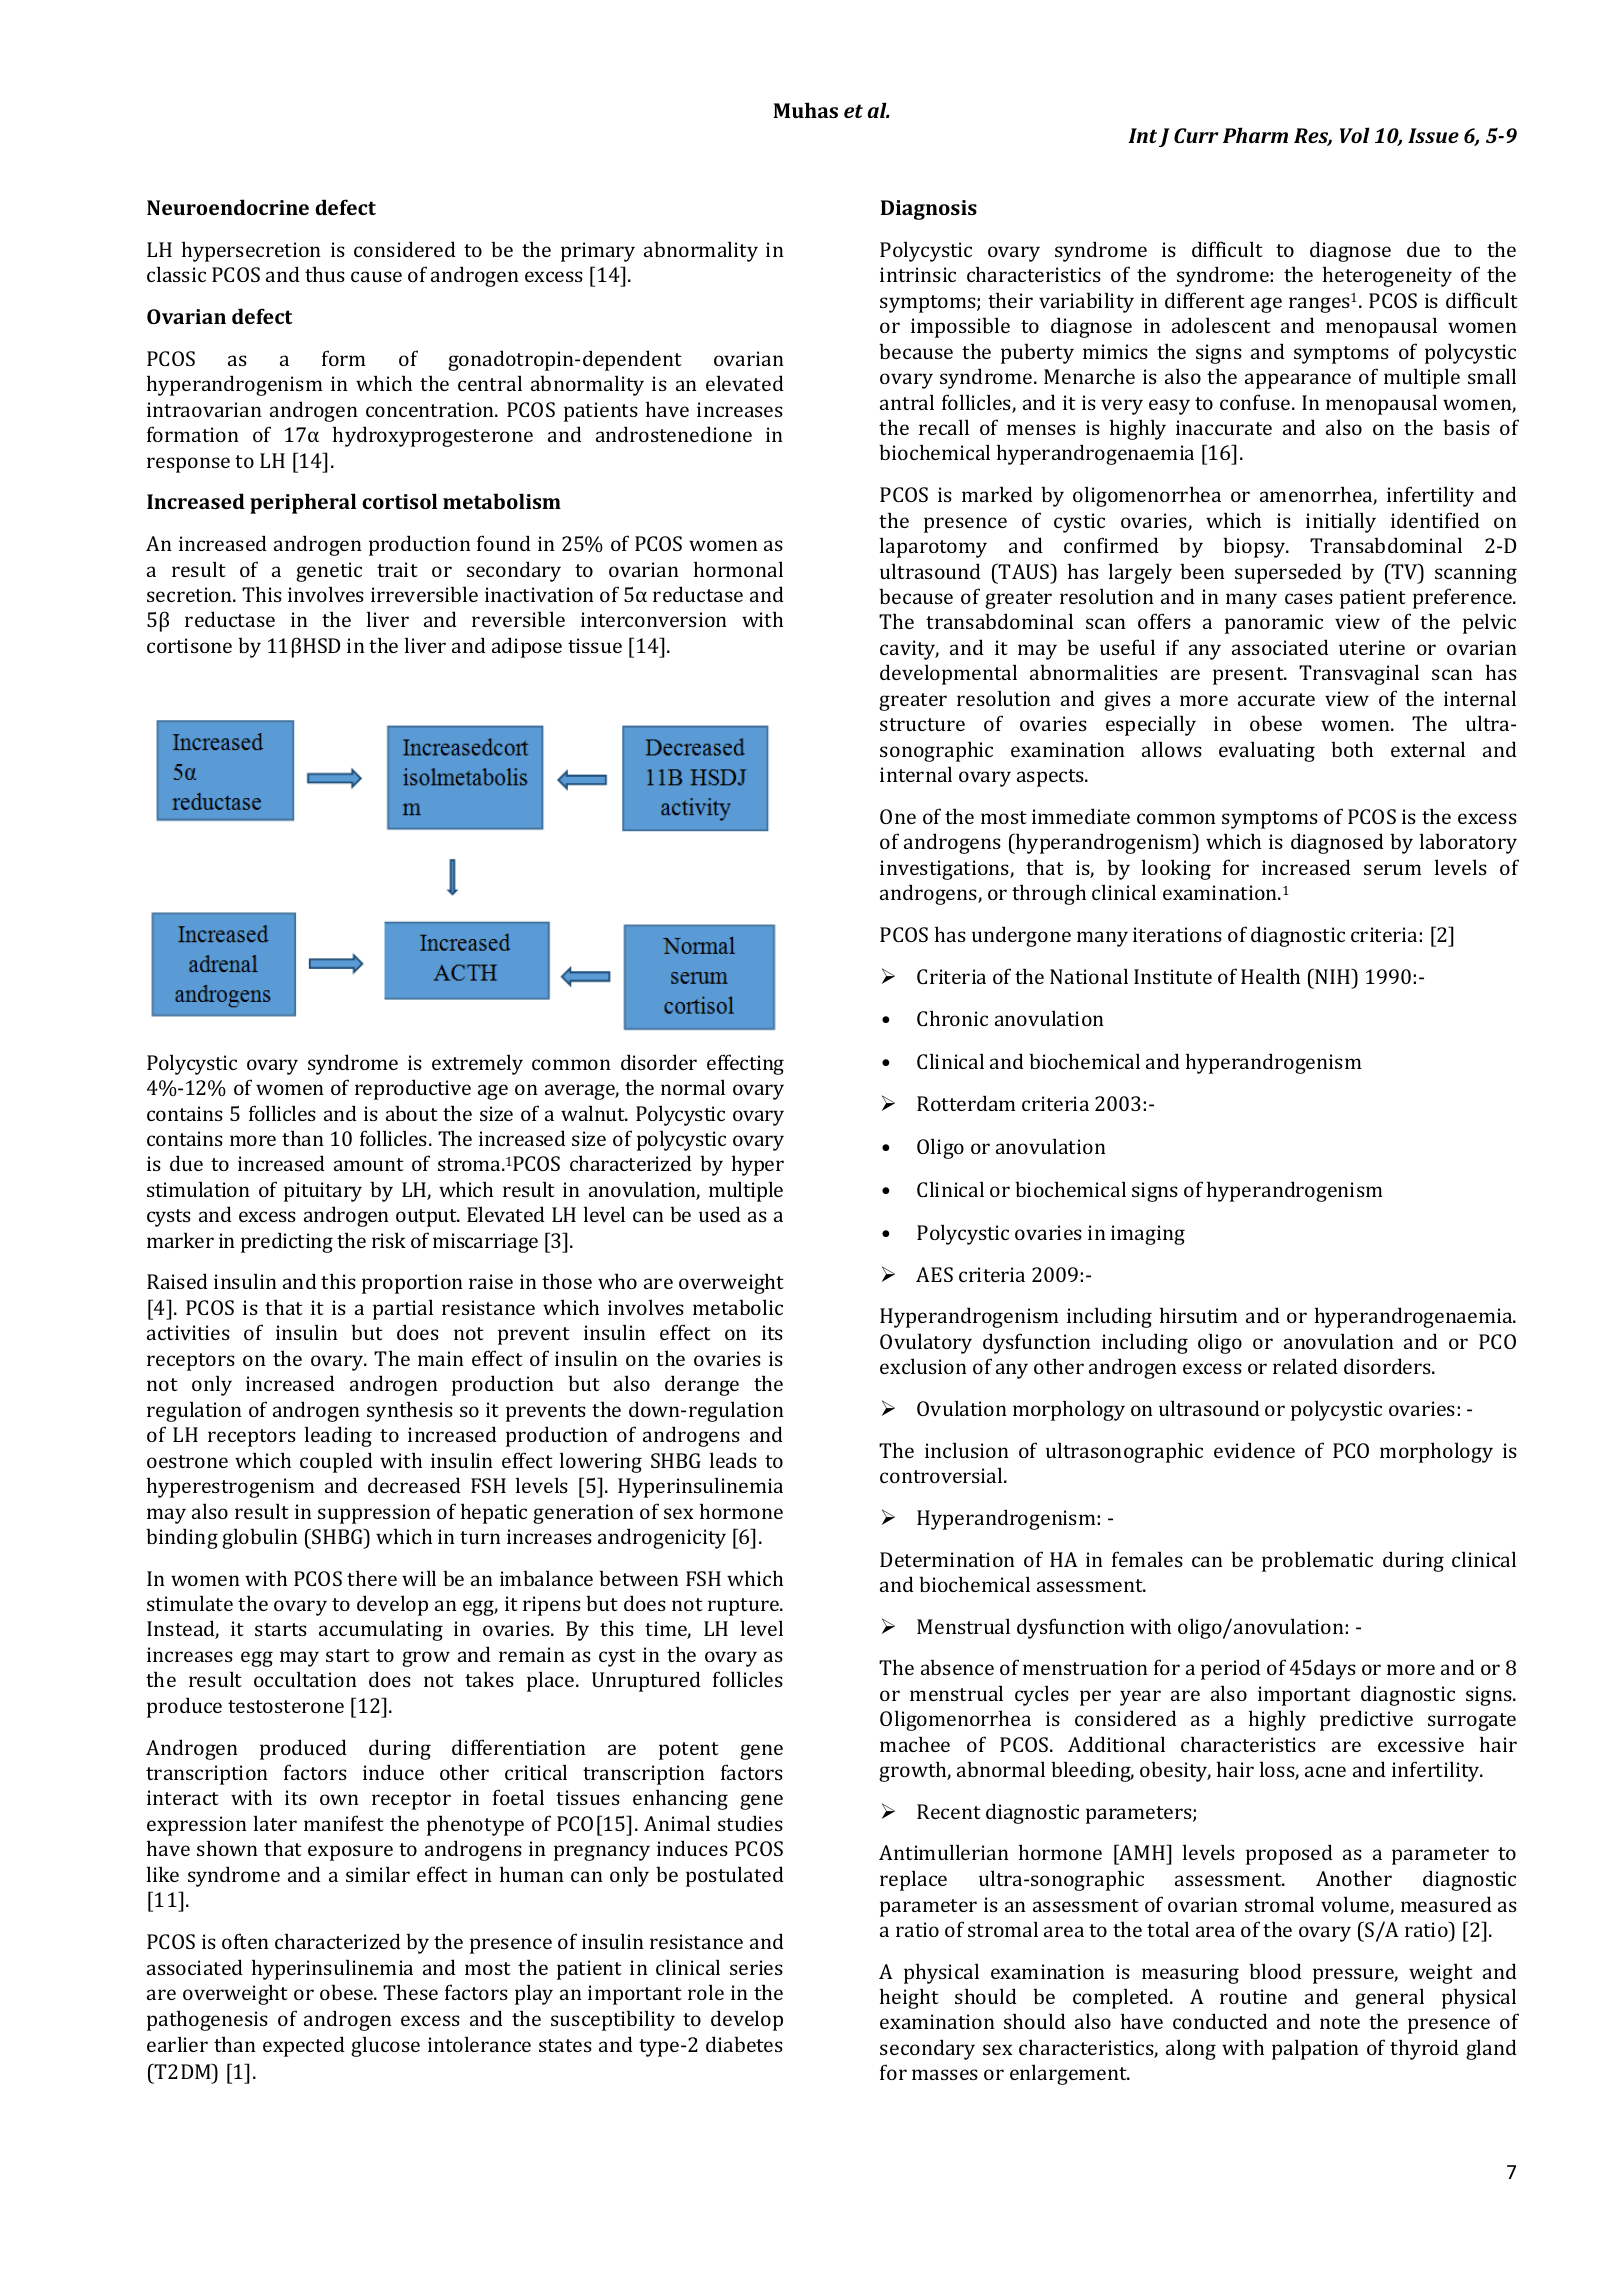 The width and height of the document is (1614, 2284). Describe the element at coordinates (304, 2046) in the document. I see `expected` at that location.
